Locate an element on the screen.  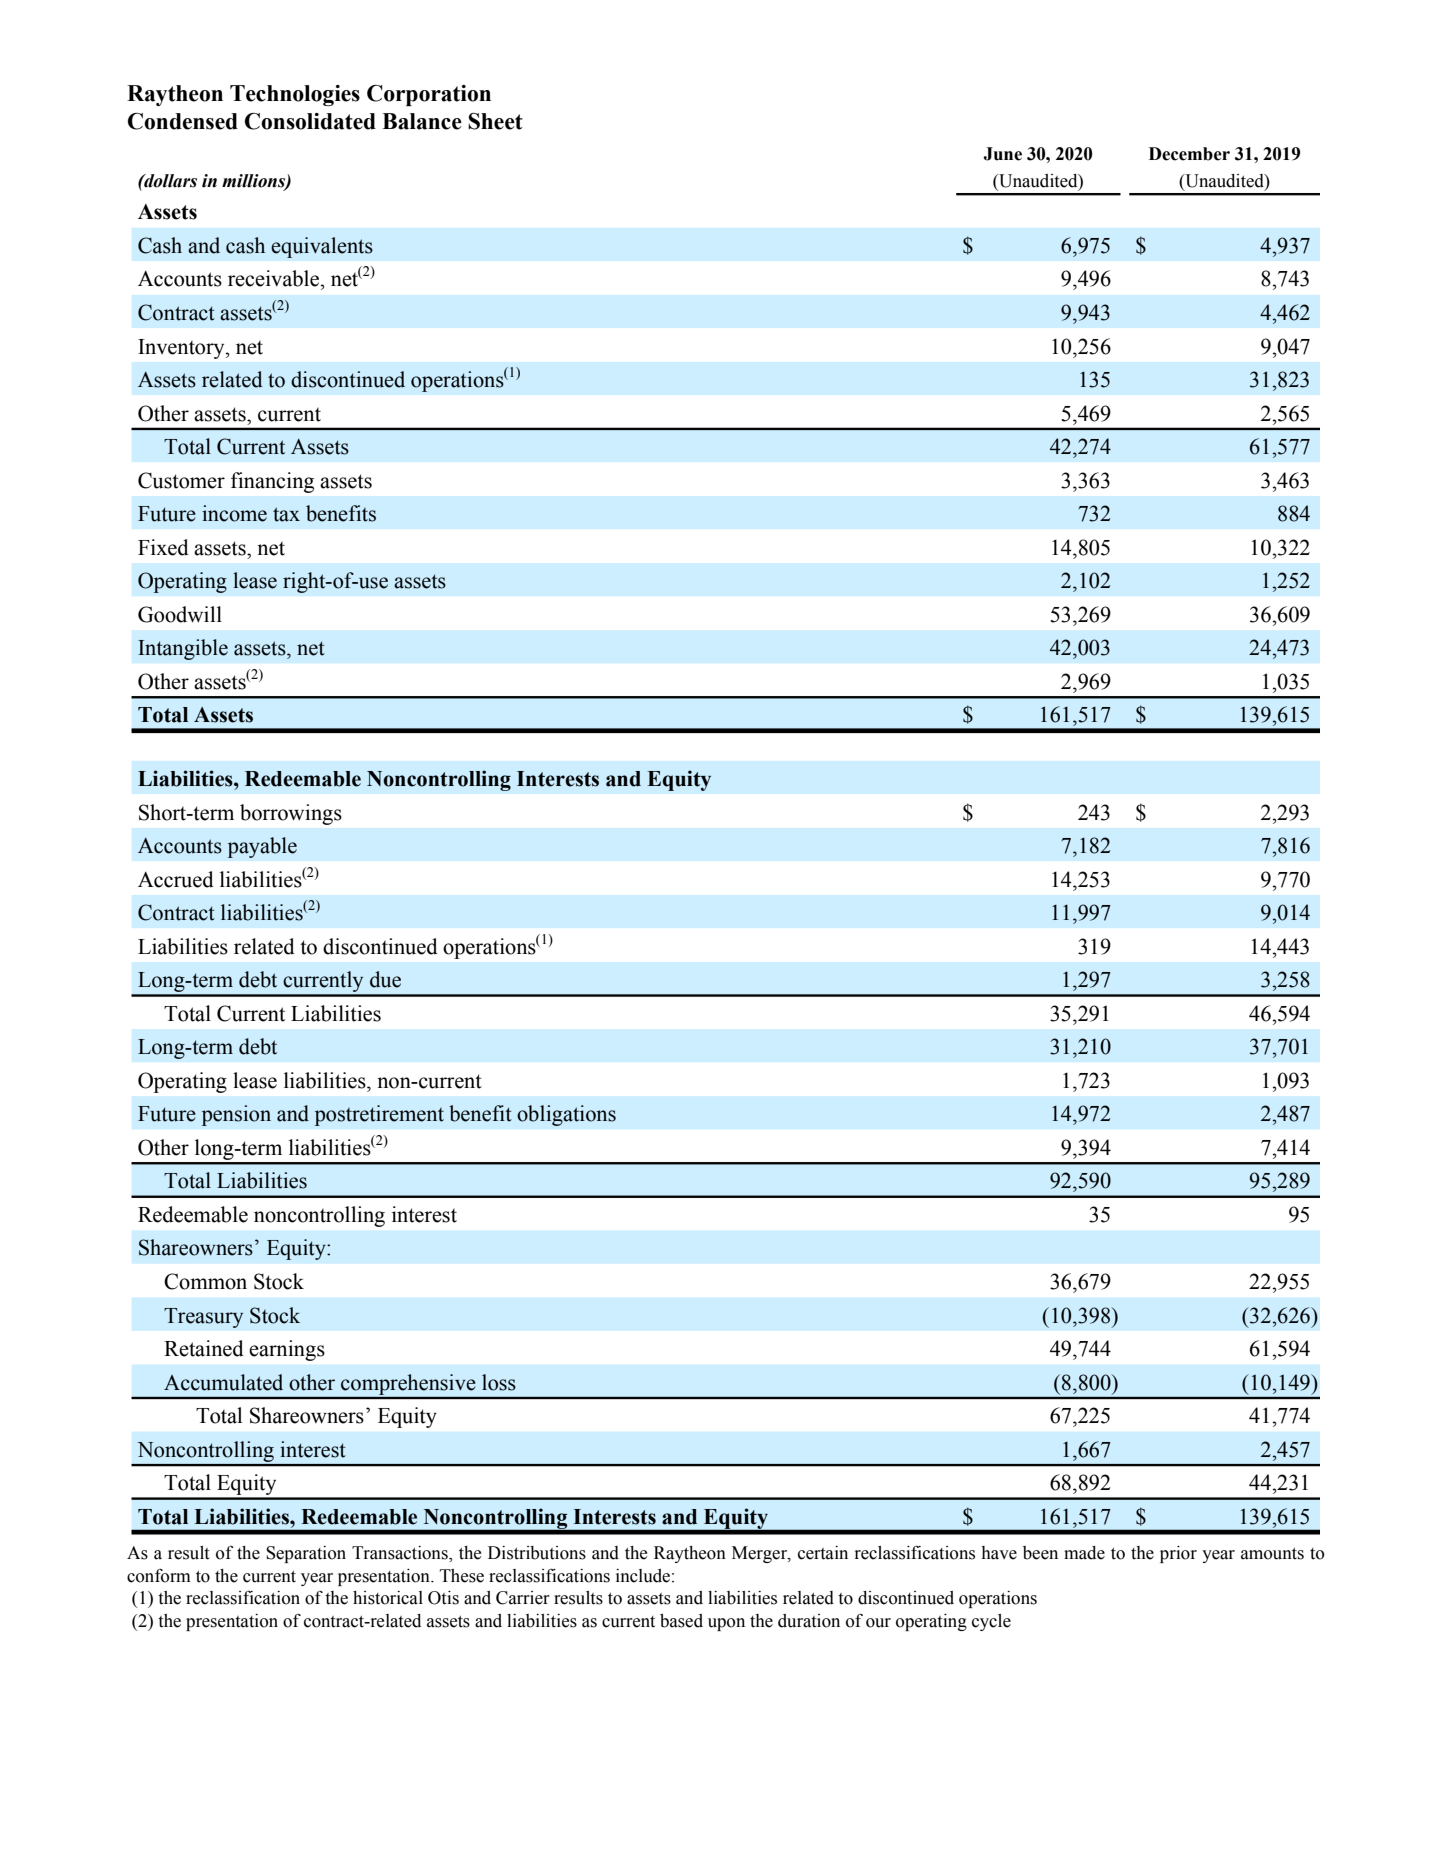
due is located at coordinates (385, 979).
